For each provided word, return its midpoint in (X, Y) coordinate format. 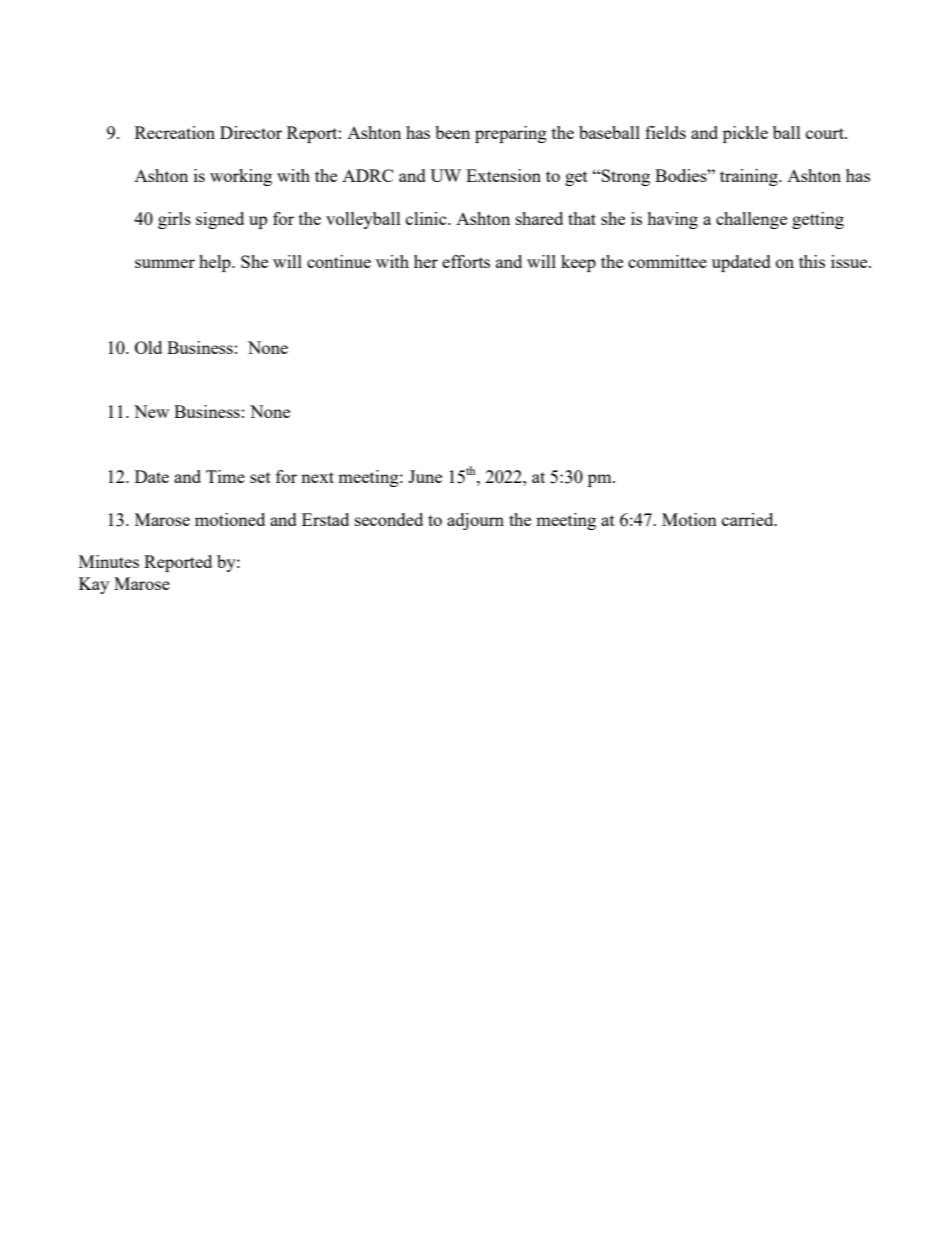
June (425, 476)
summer (165, 263)
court (826, 133)
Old (148, 347)
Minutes (109, 561)
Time (225, 476)
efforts (466, 261)
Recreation (175, 132)
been (452, 132)
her (426, 261)
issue (850, 261)
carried (749, 519)
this (812, 261)
